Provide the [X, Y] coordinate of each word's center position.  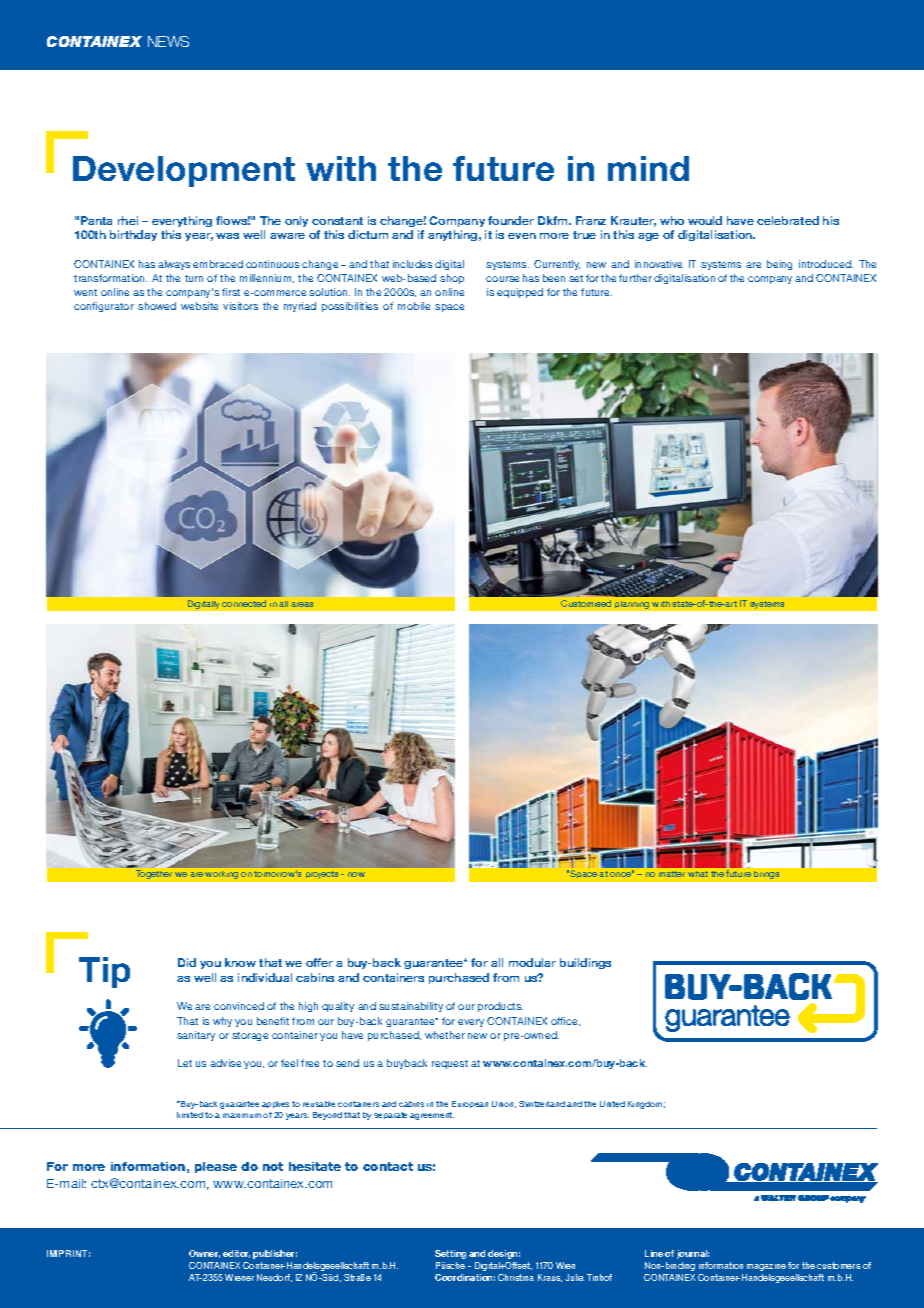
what [698, 874]
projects [322, 875]
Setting [450, 1254]
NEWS [168, 41]
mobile [414, 306]
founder [511, 220]
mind [648, 168]
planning [632, 605]
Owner [204, 1254]
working [221, 875]
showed [157, 306]
